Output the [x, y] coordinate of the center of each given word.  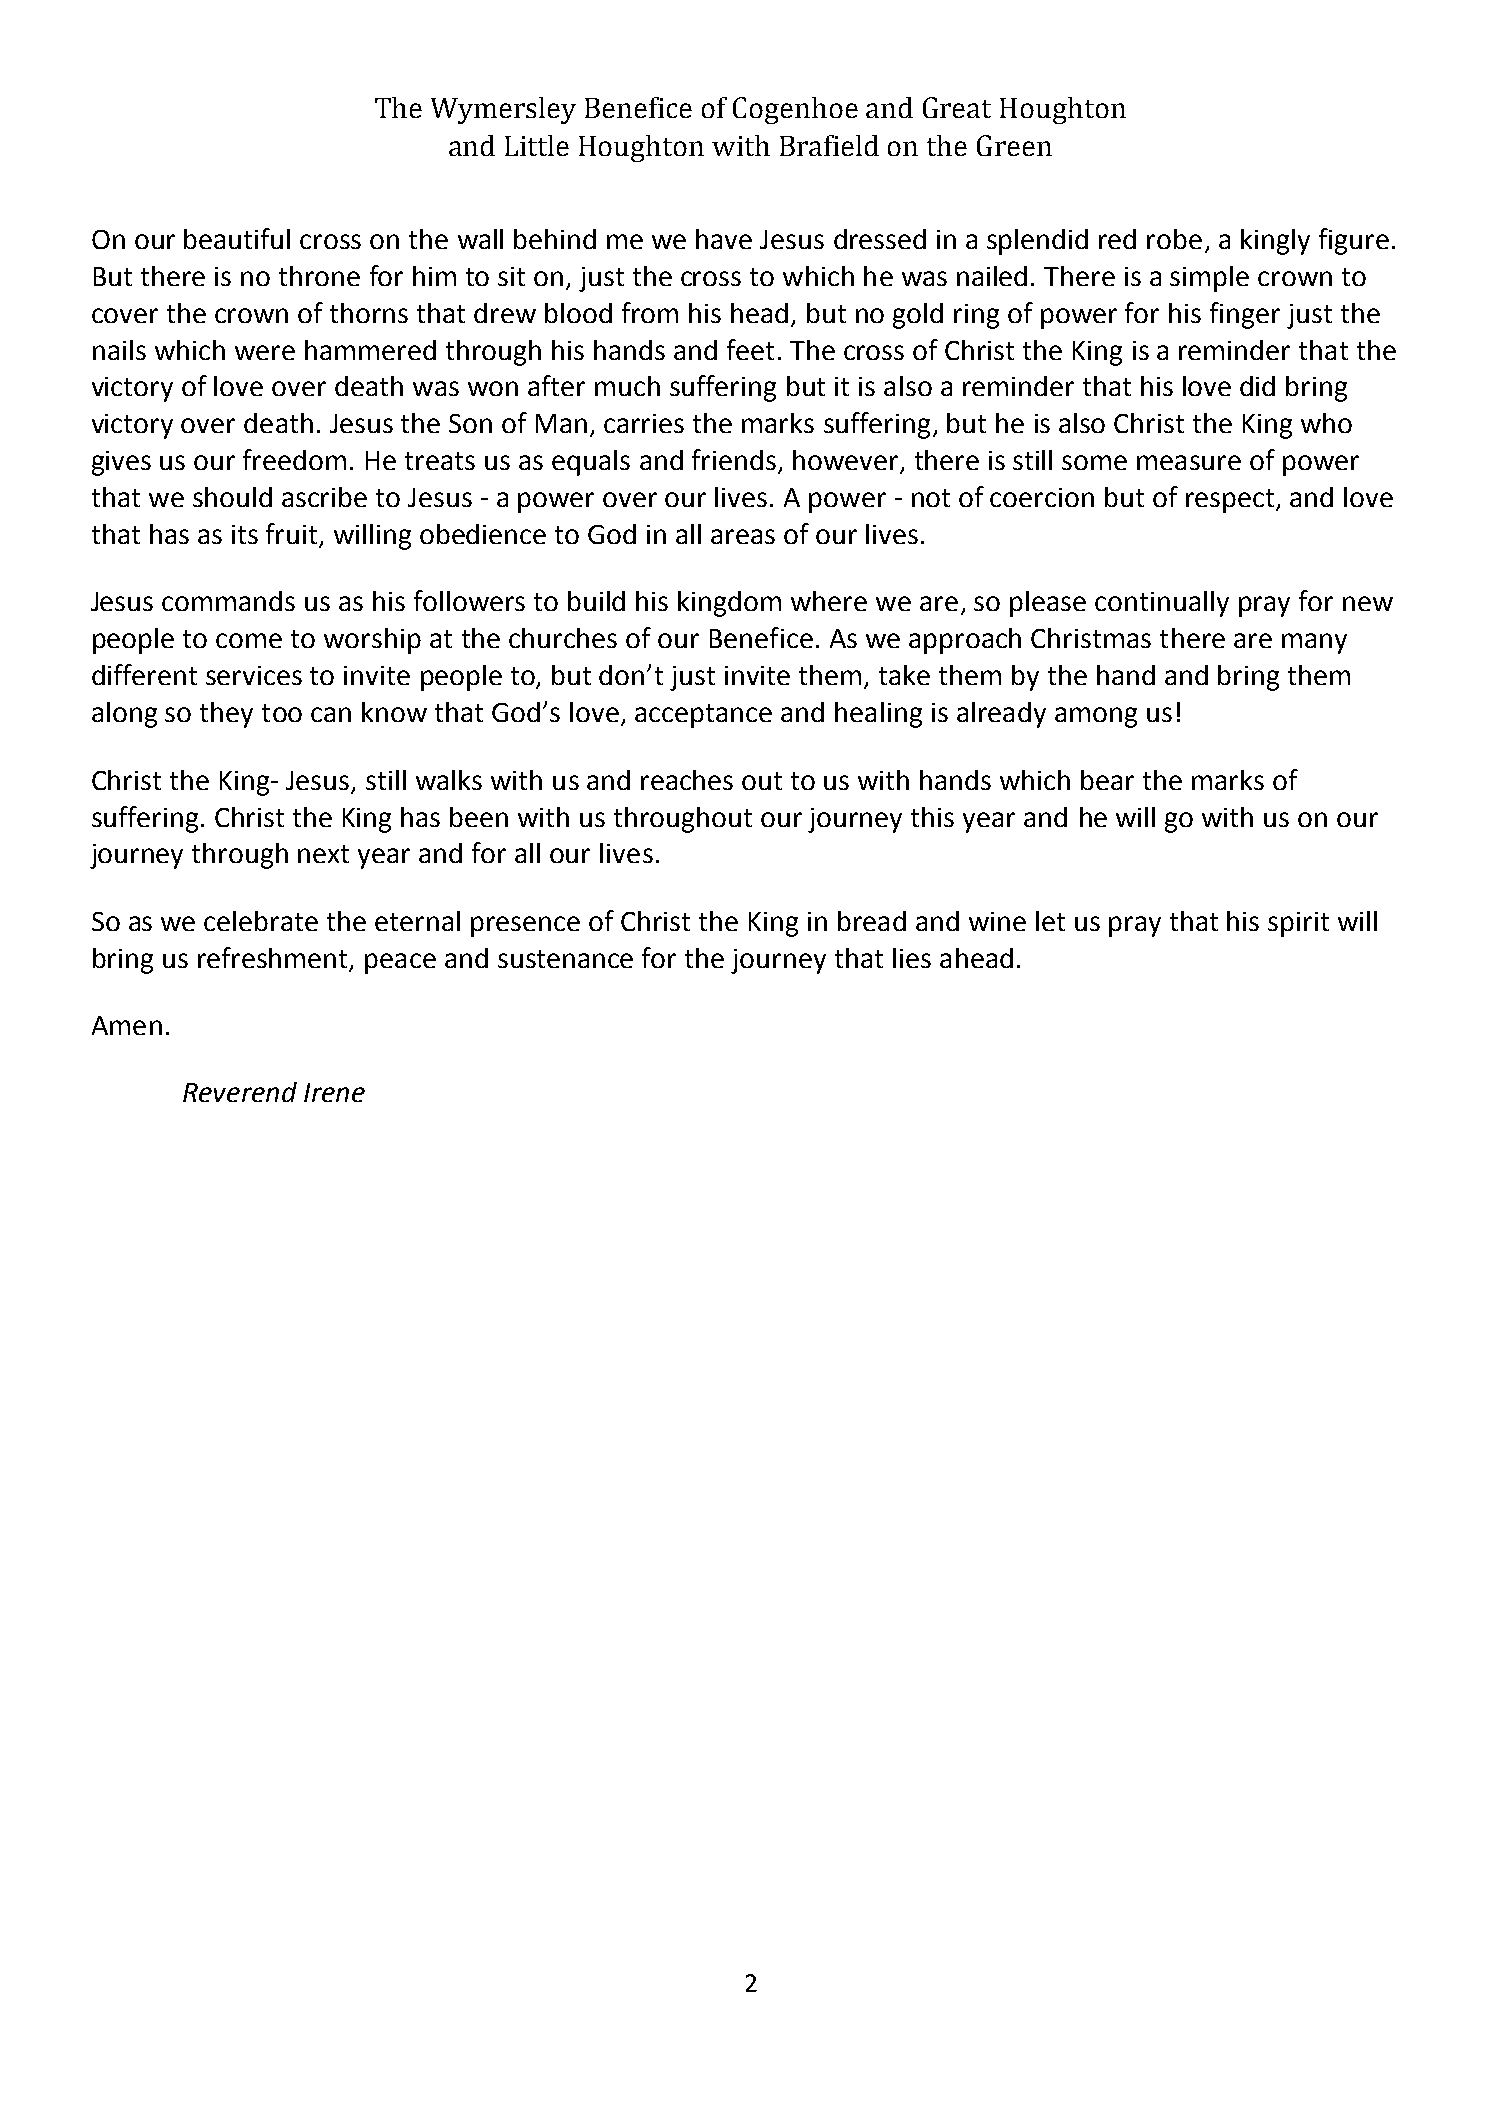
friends [734, 459]
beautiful [237, 238]
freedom [294, 459]
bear [1107, 780]
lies [912, 958]
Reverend [240, 1092]
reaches [687, 780]
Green [1014, 145]
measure [1189, 462]
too [282, 713]
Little [537, 145]
